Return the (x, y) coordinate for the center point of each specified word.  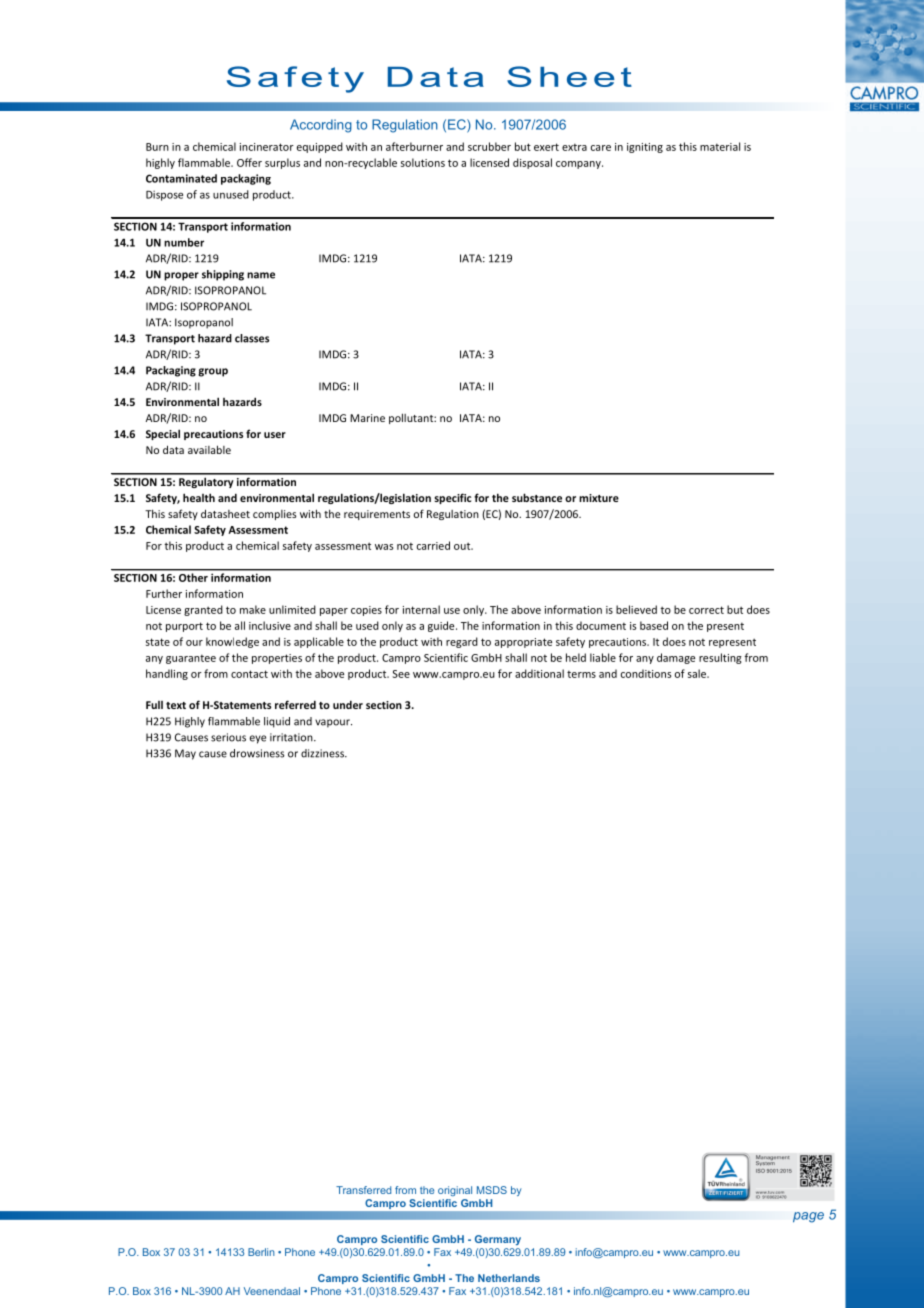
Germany (498, 1240)
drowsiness (257, 753)
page (808, 1217)
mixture (599, 498)
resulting (720, 658)
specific (452, 498)
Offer (249, 162)
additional (539, 673)
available (209, 449)
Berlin (261, 1252)
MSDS (492, 1190)
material (720, 146)
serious (228, 737)
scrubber (489, 146)
